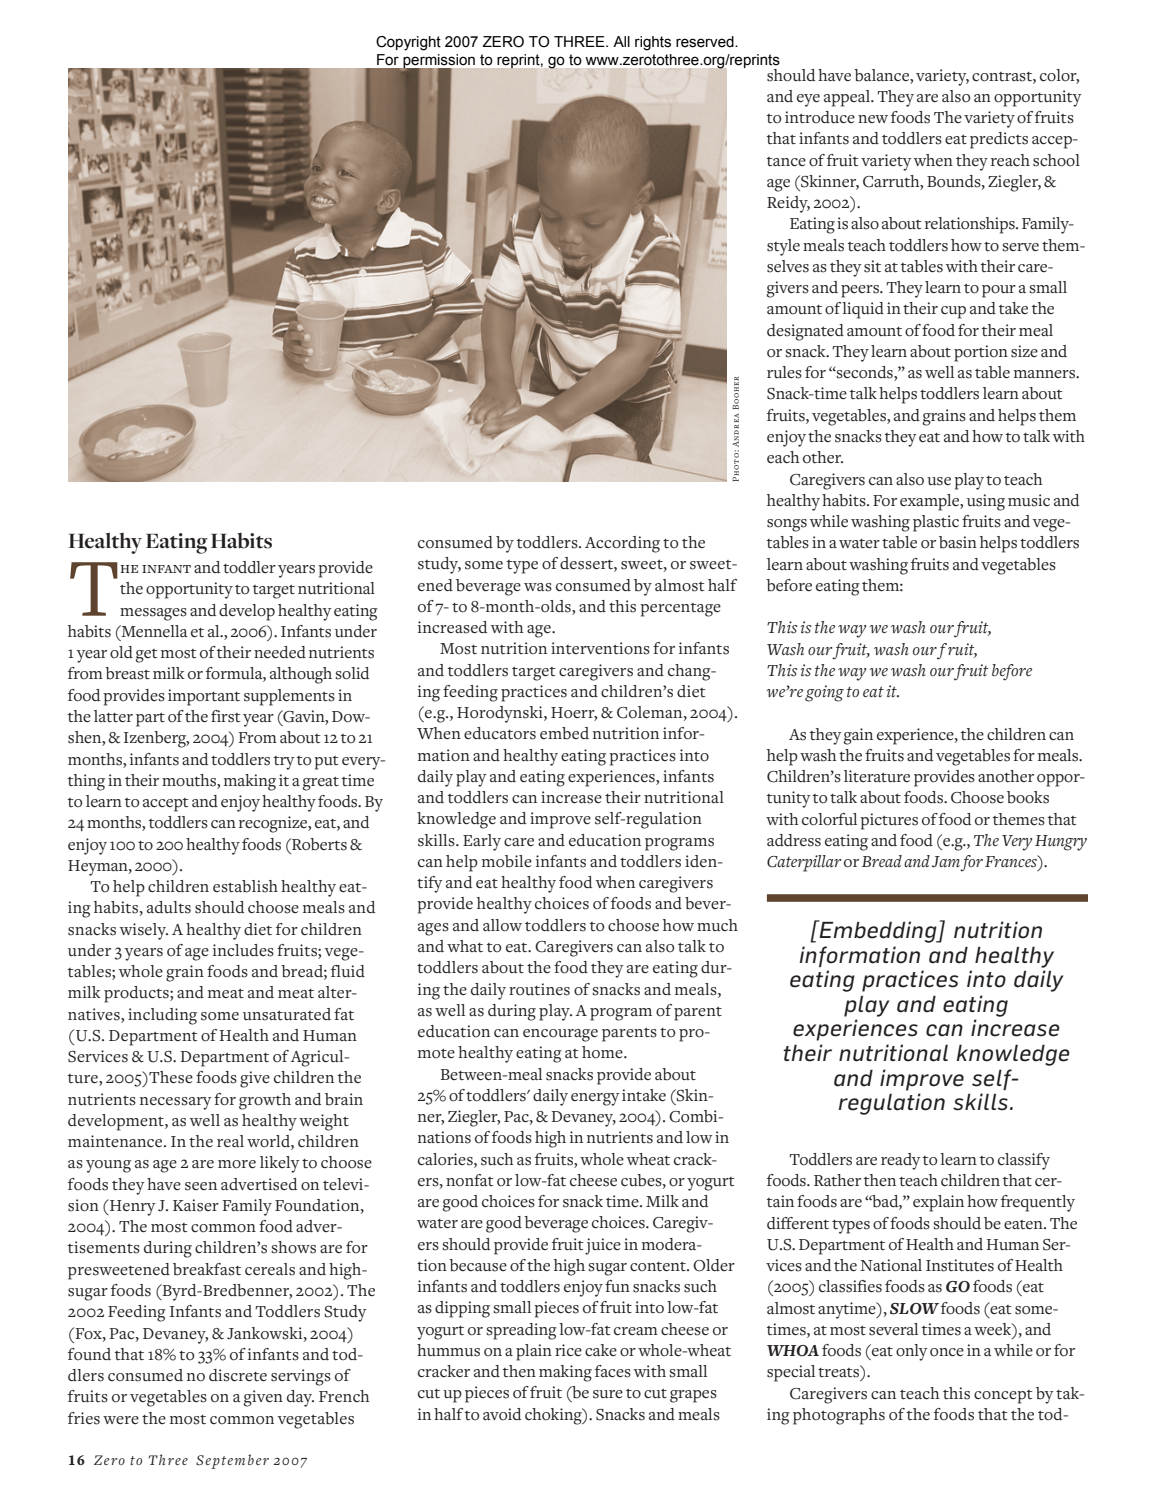 The height and width of the screenshot is (1497, 1156). I want to click on rice, so click(568, 1350).
